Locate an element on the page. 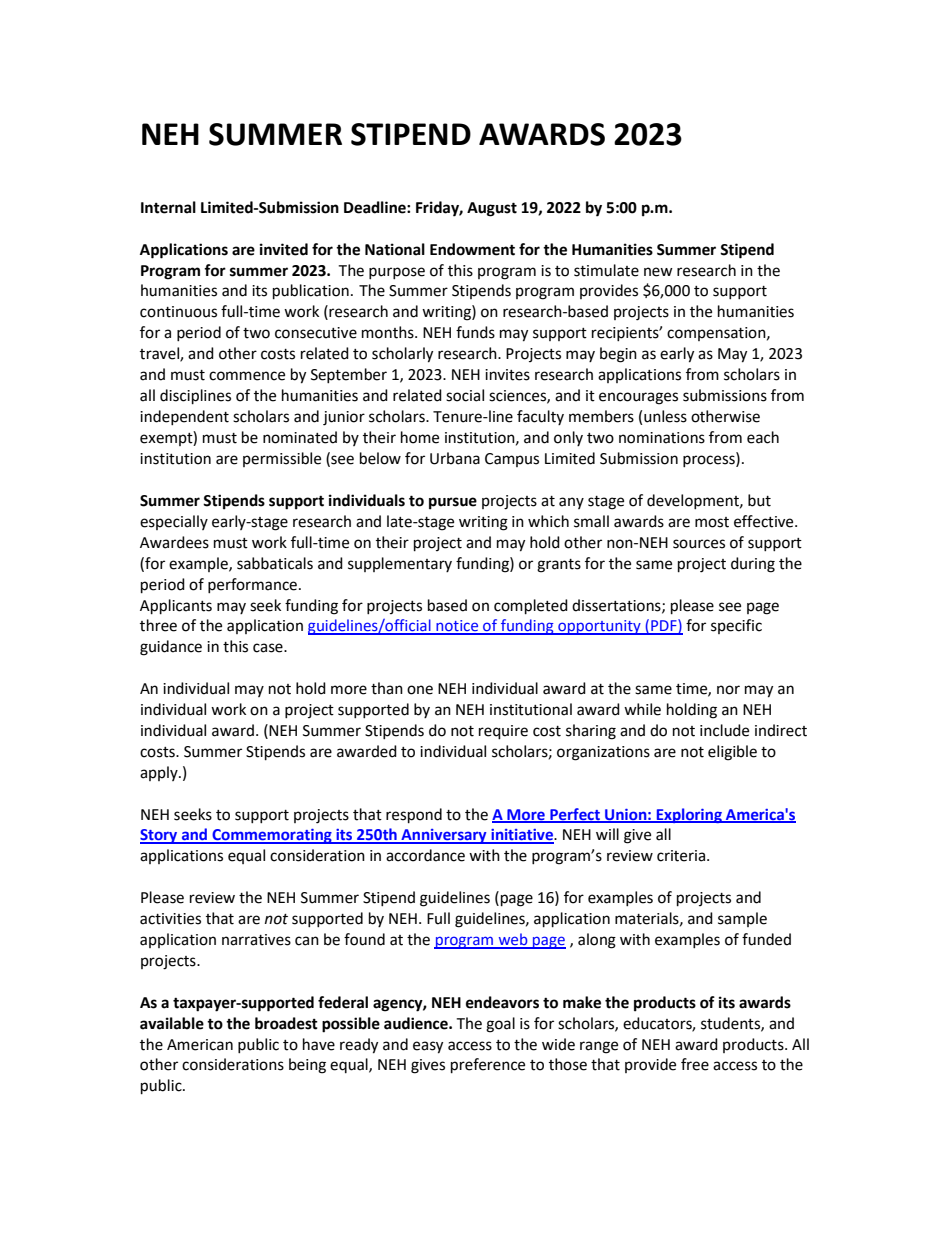 The width and height of the image is (952, 1233). specific is located at coordinates (736, 626).
